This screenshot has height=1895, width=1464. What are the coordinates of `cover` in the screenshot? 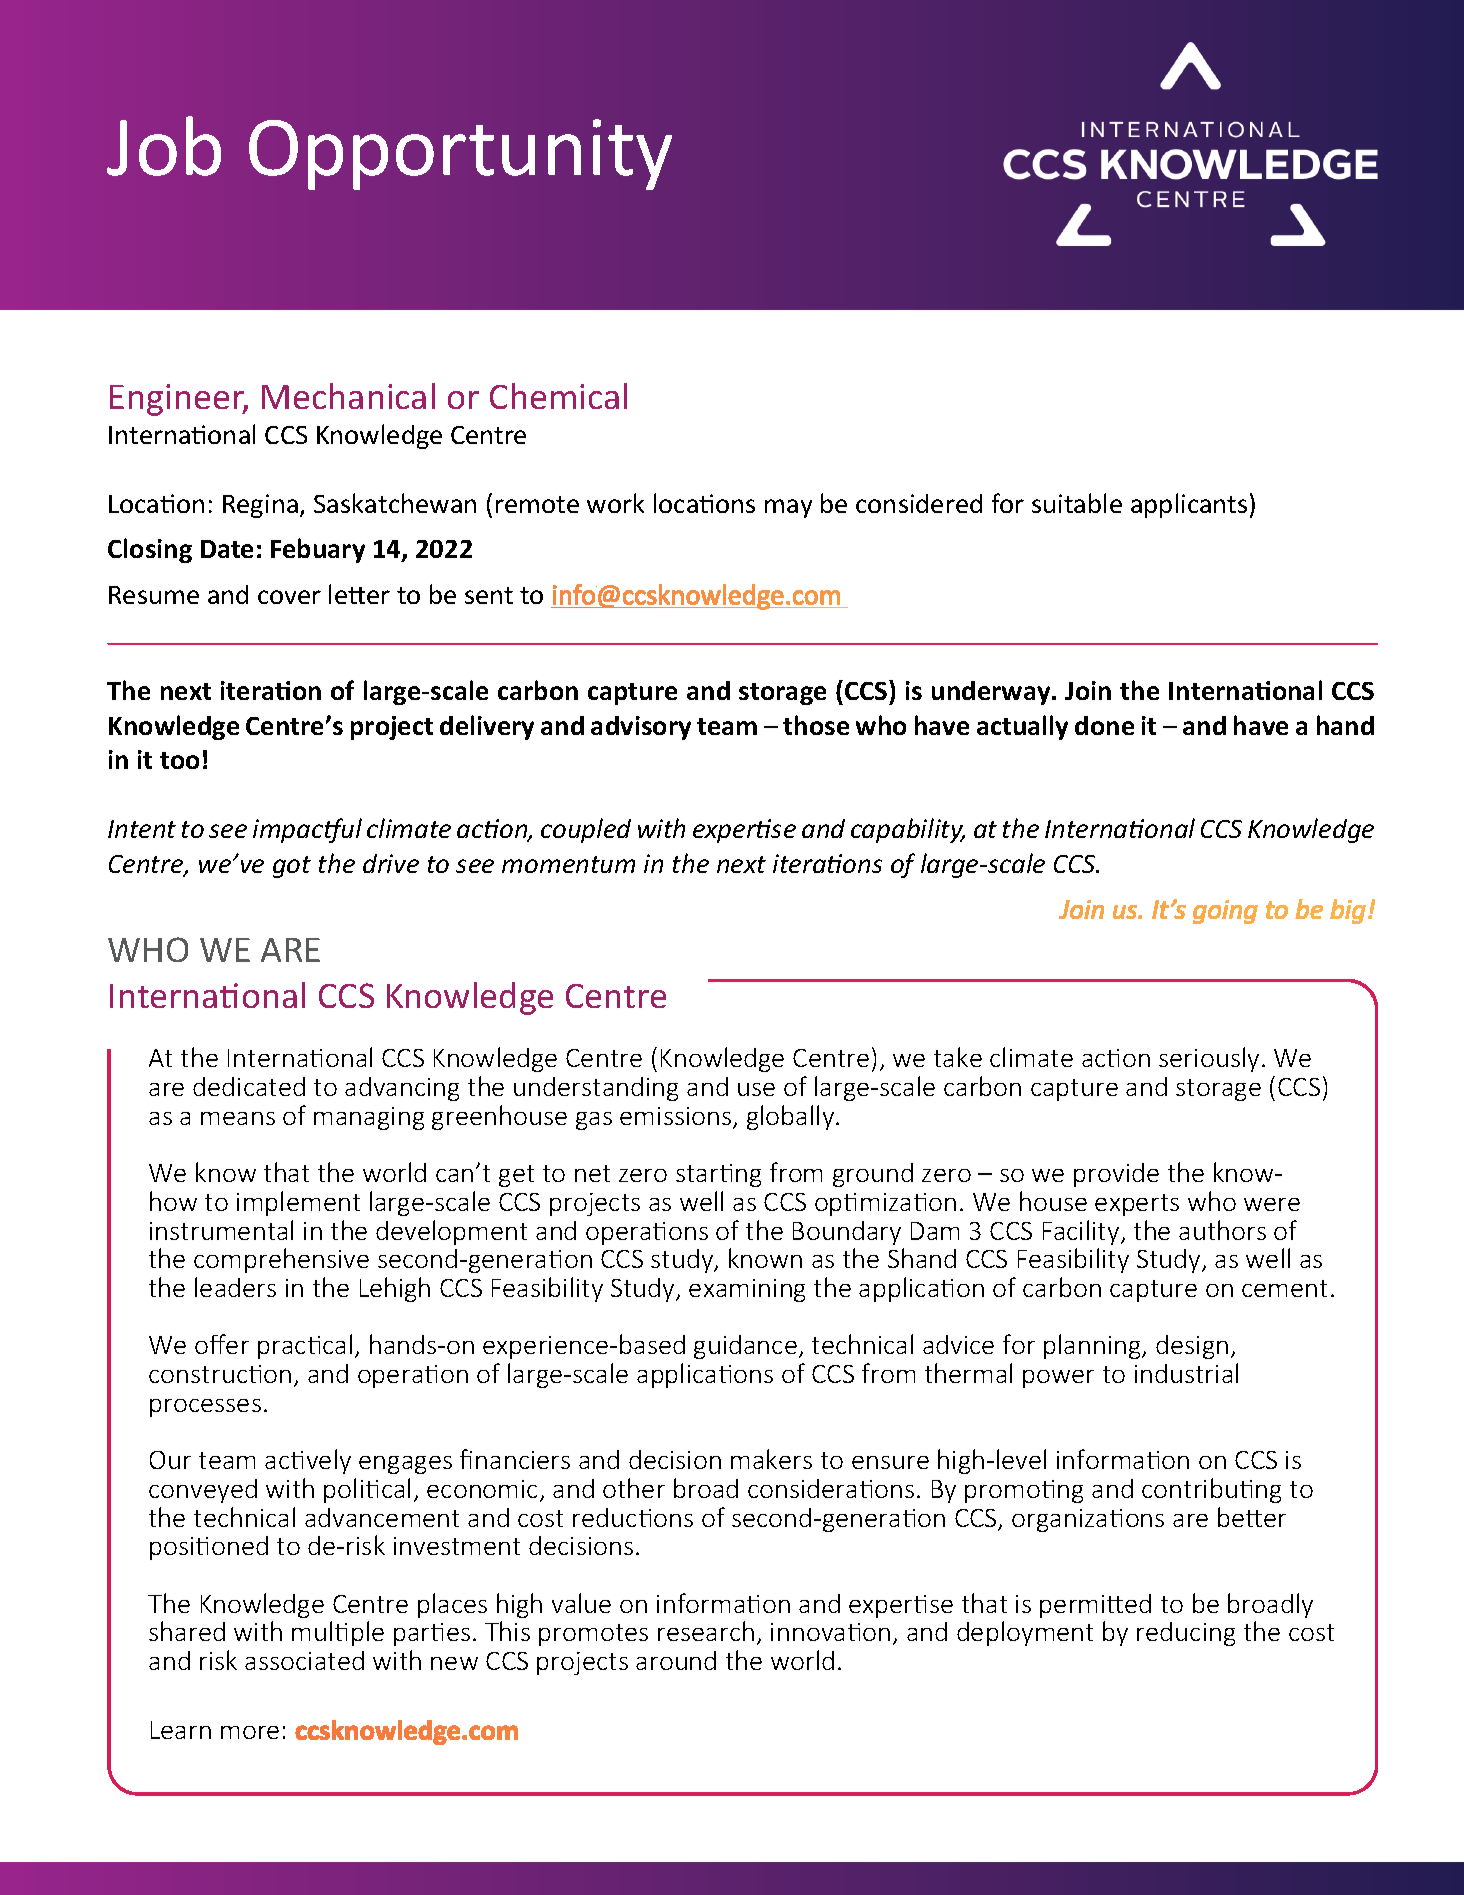 It's located at (289, 597).
